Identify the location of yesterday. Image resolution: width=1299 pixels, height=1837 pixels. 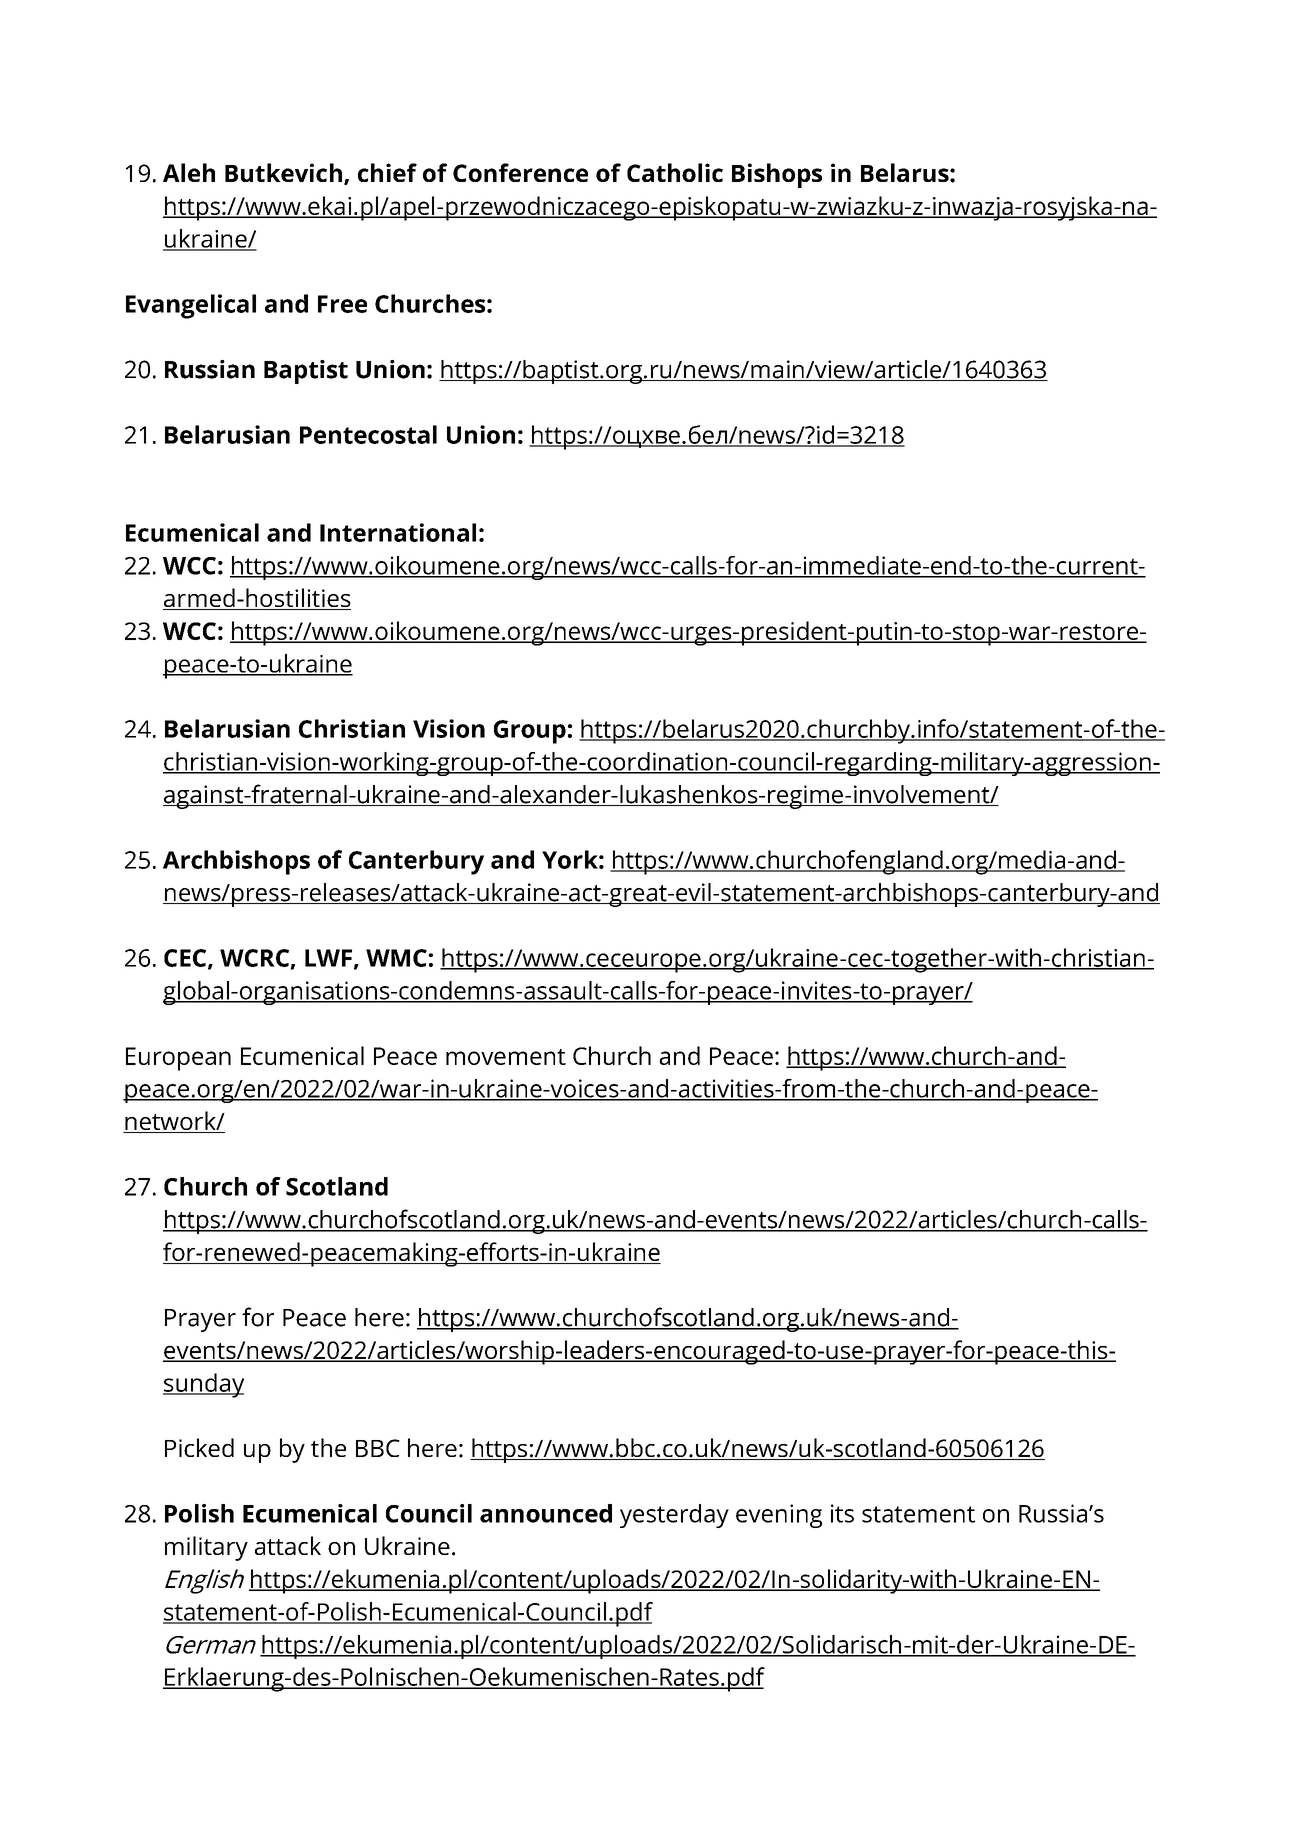
(674, 1516).
